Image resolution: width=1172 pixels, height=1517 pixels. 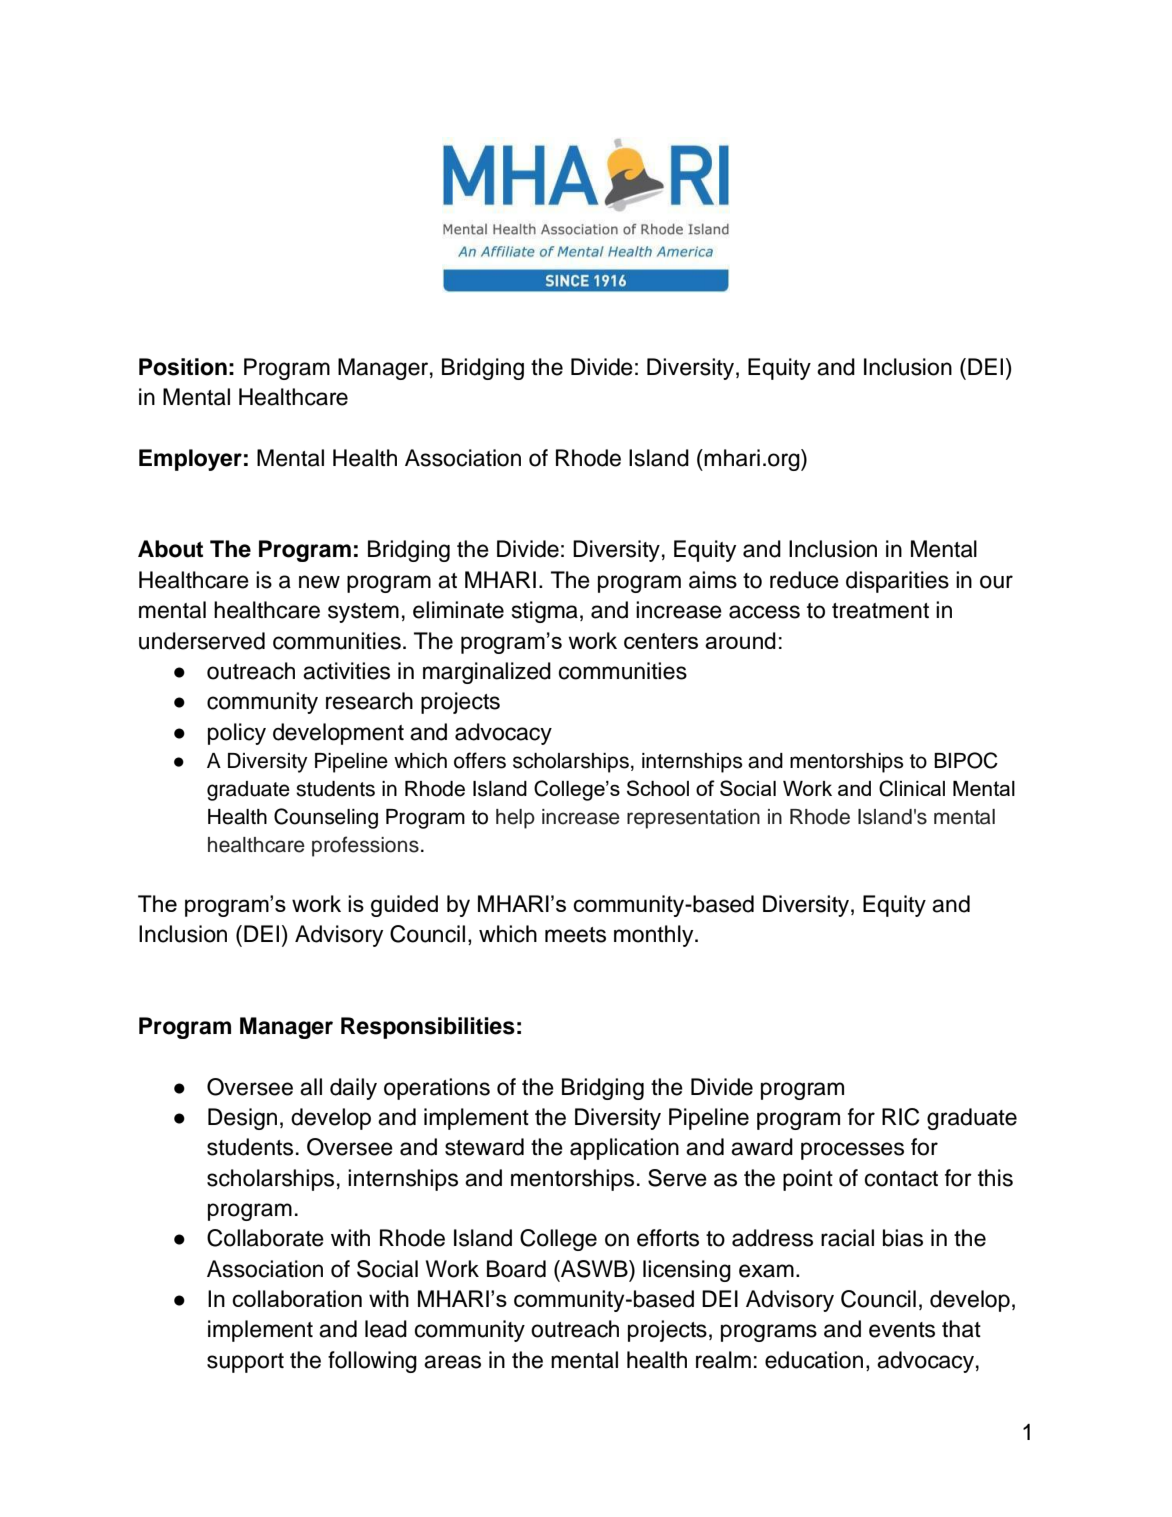 I want to click on disparities, so click(x=897, y=582).
